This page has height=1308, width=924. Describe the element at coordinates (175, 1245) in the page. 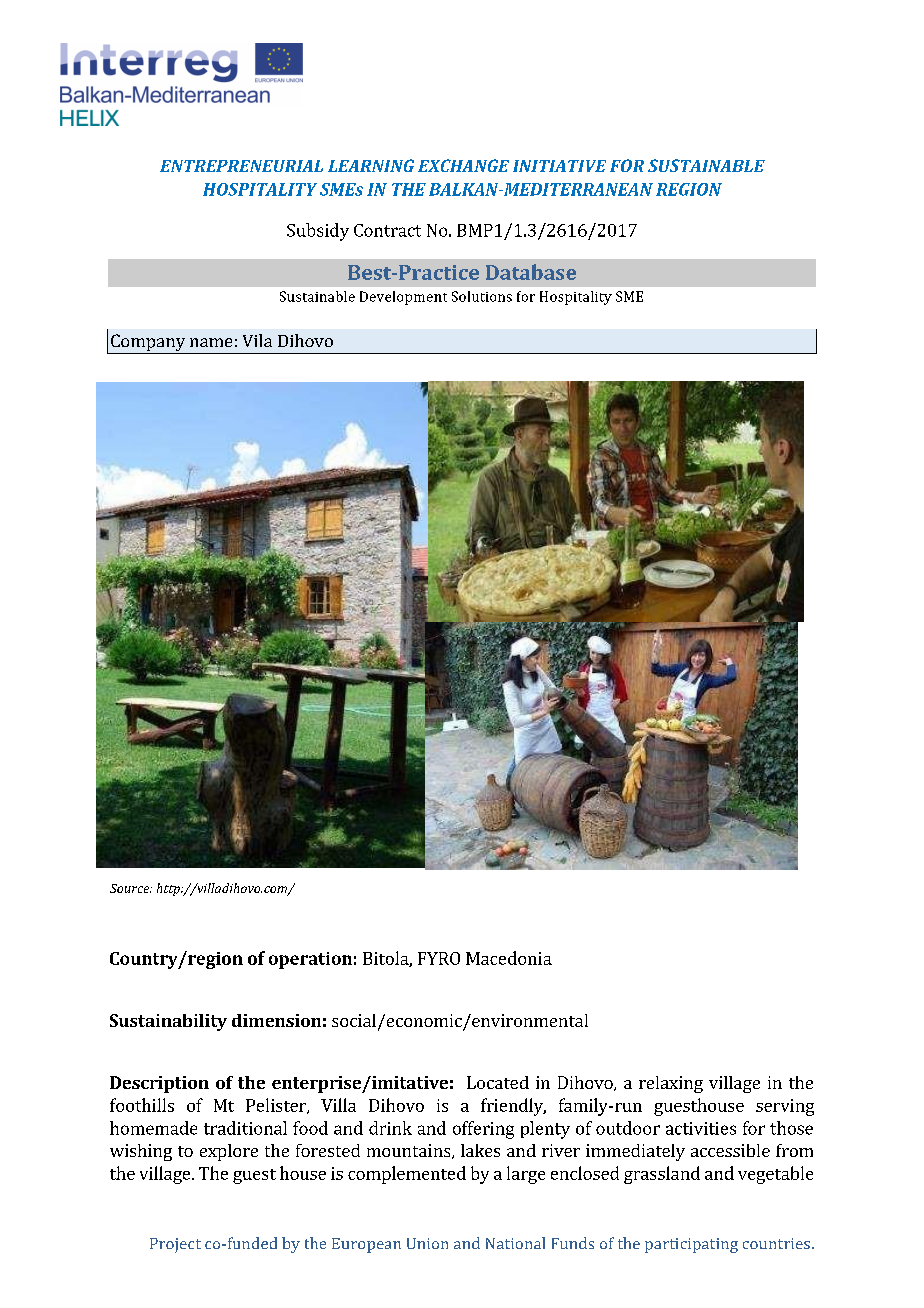

I see `Project` at that location.
